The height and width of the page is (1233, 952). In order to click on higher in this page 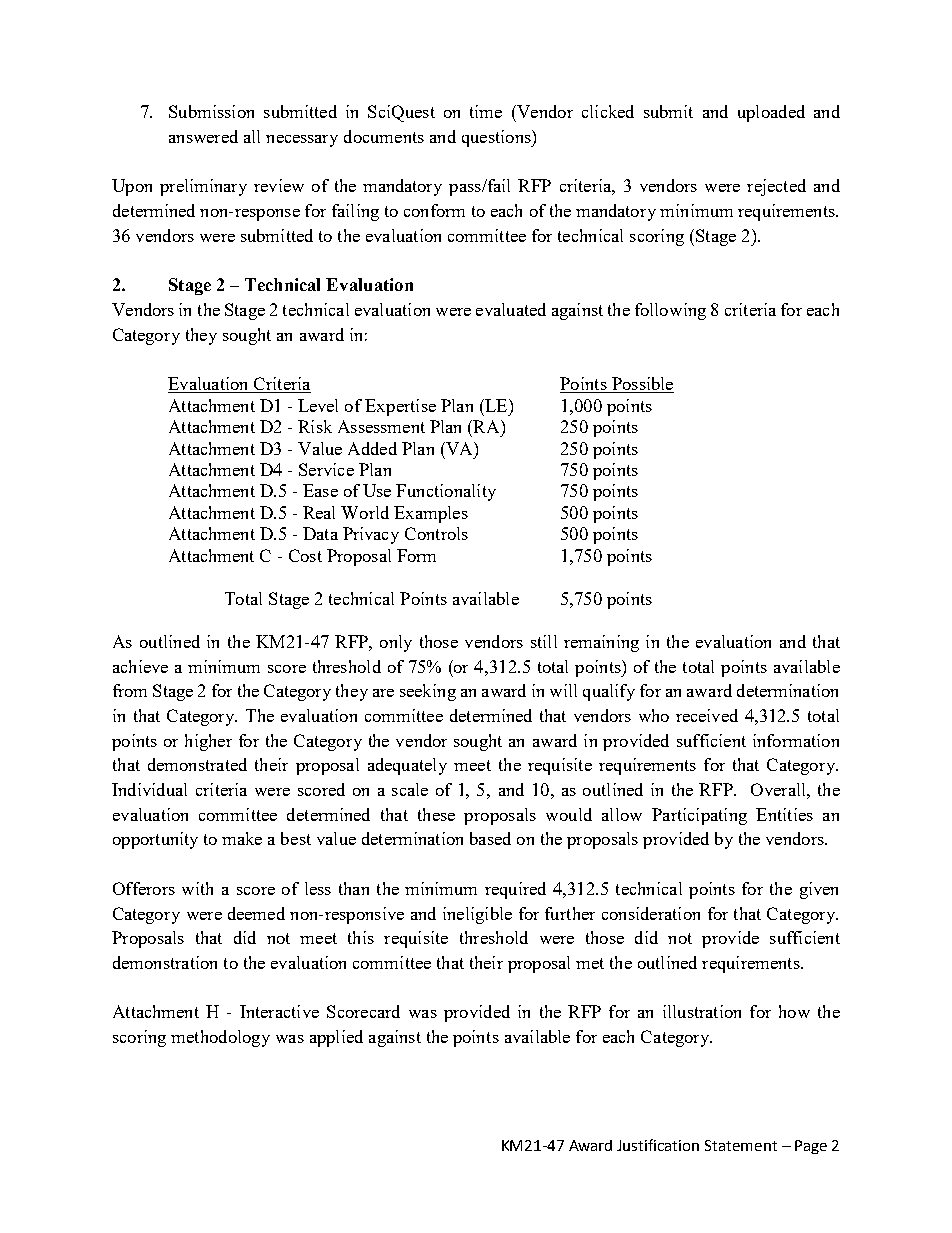, I will do `click(208, 742)`.
